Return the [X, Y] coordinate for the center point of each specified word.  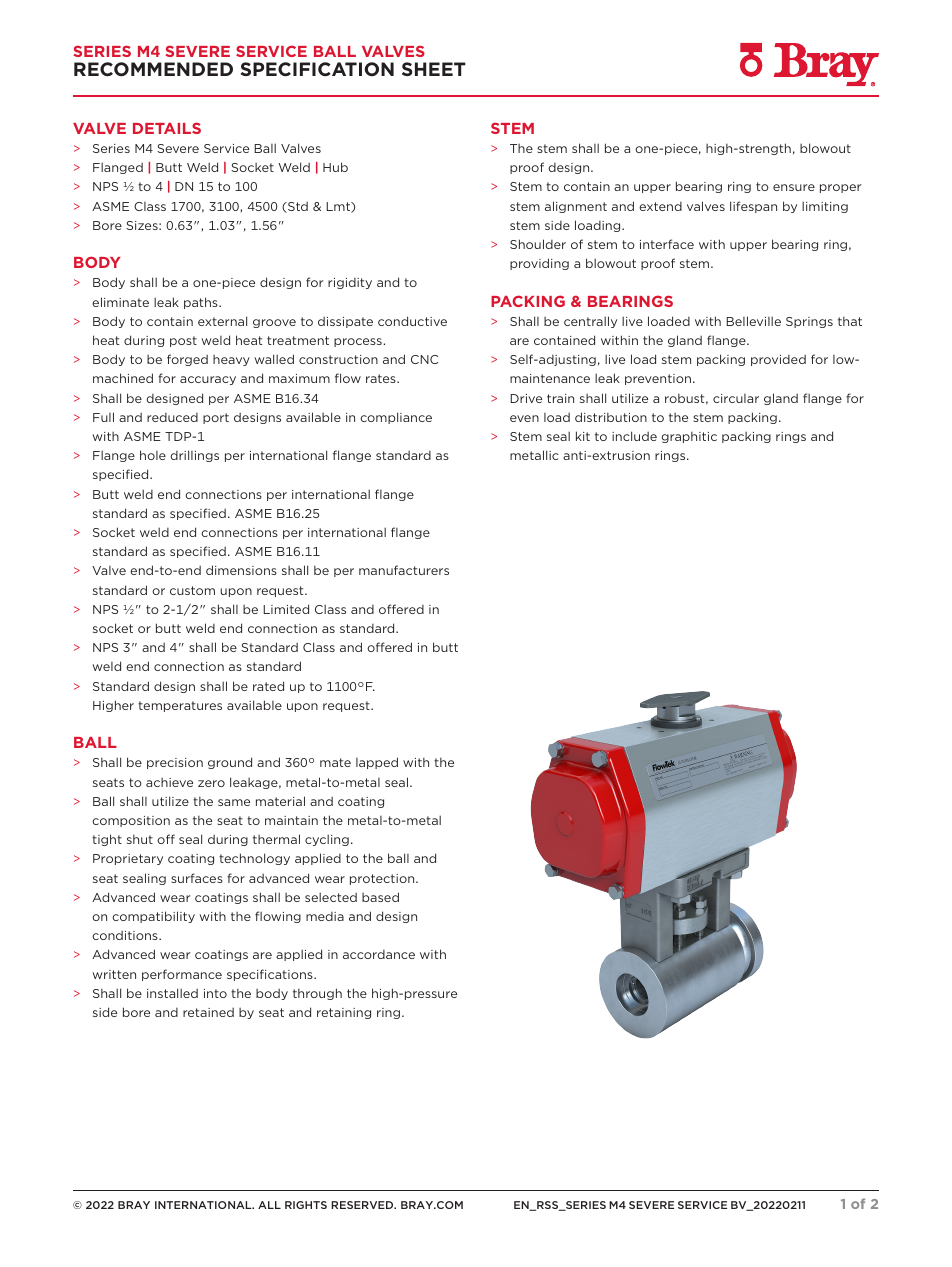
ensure [794, 187]
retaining [344, 1013]
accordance [379, 954]
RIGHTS [306, 1205]
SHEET [434, 69]
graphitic [689, 437]
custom [192, 590]
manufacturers [404, 570]
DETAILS [167, 128]
